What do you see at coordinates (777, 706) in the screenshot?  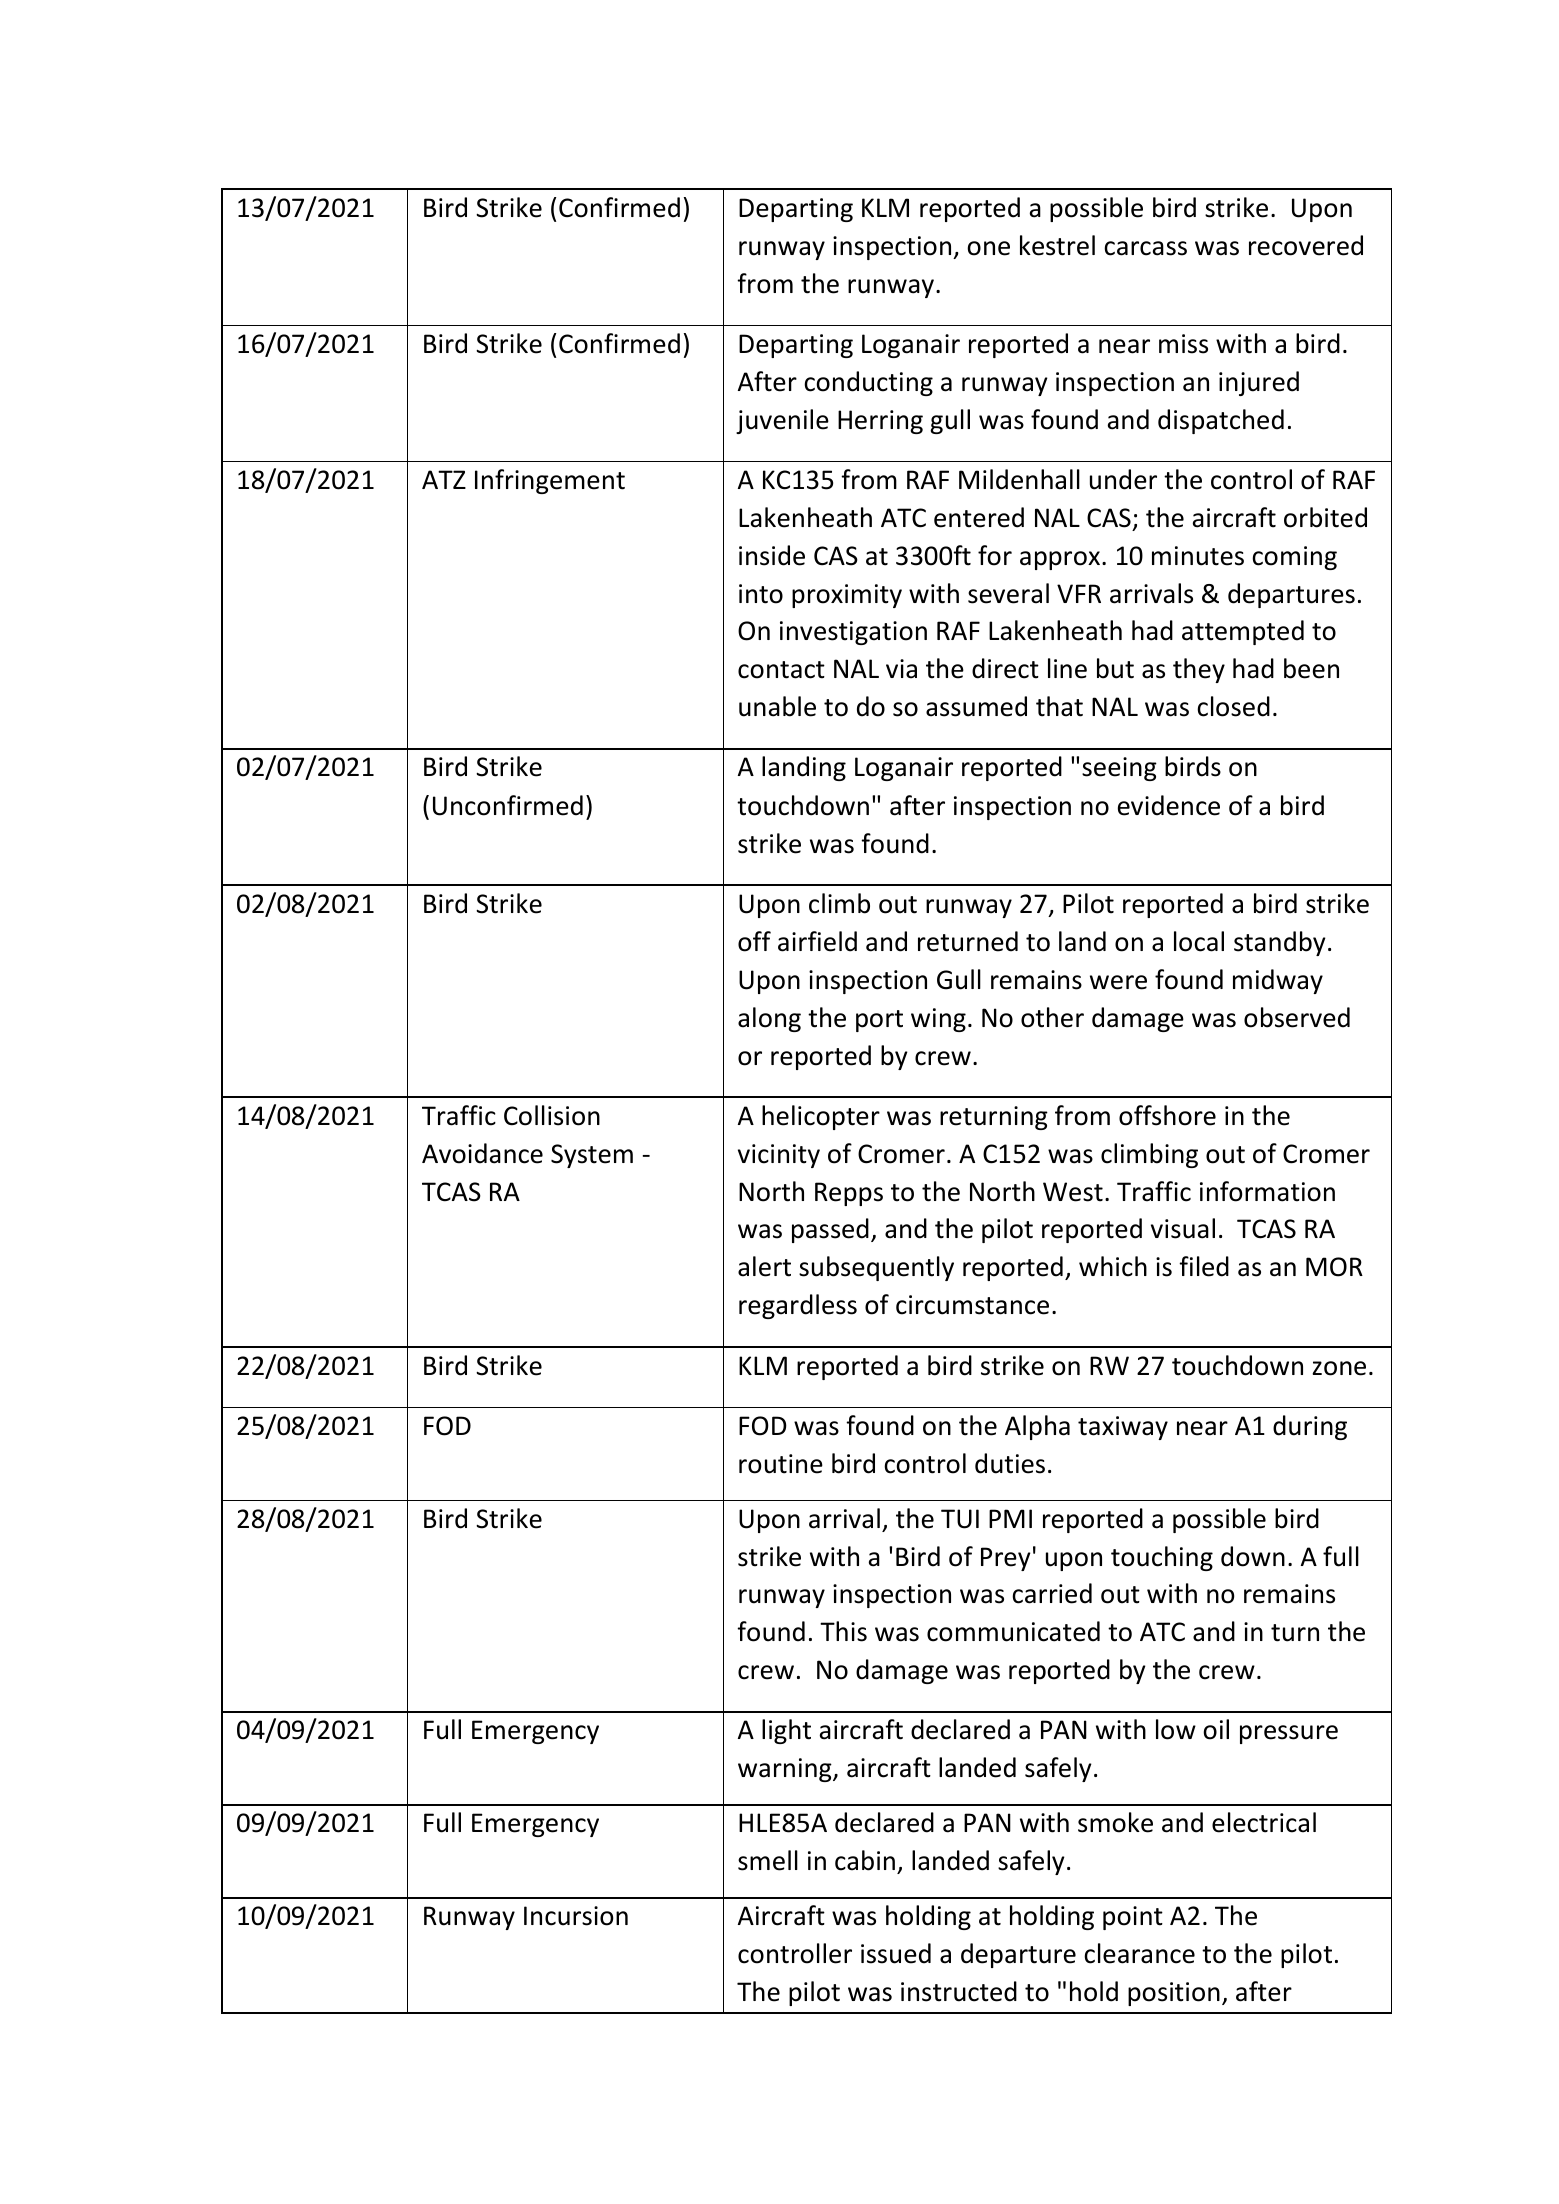 I see `unable` at bounding box center [777, 706].
